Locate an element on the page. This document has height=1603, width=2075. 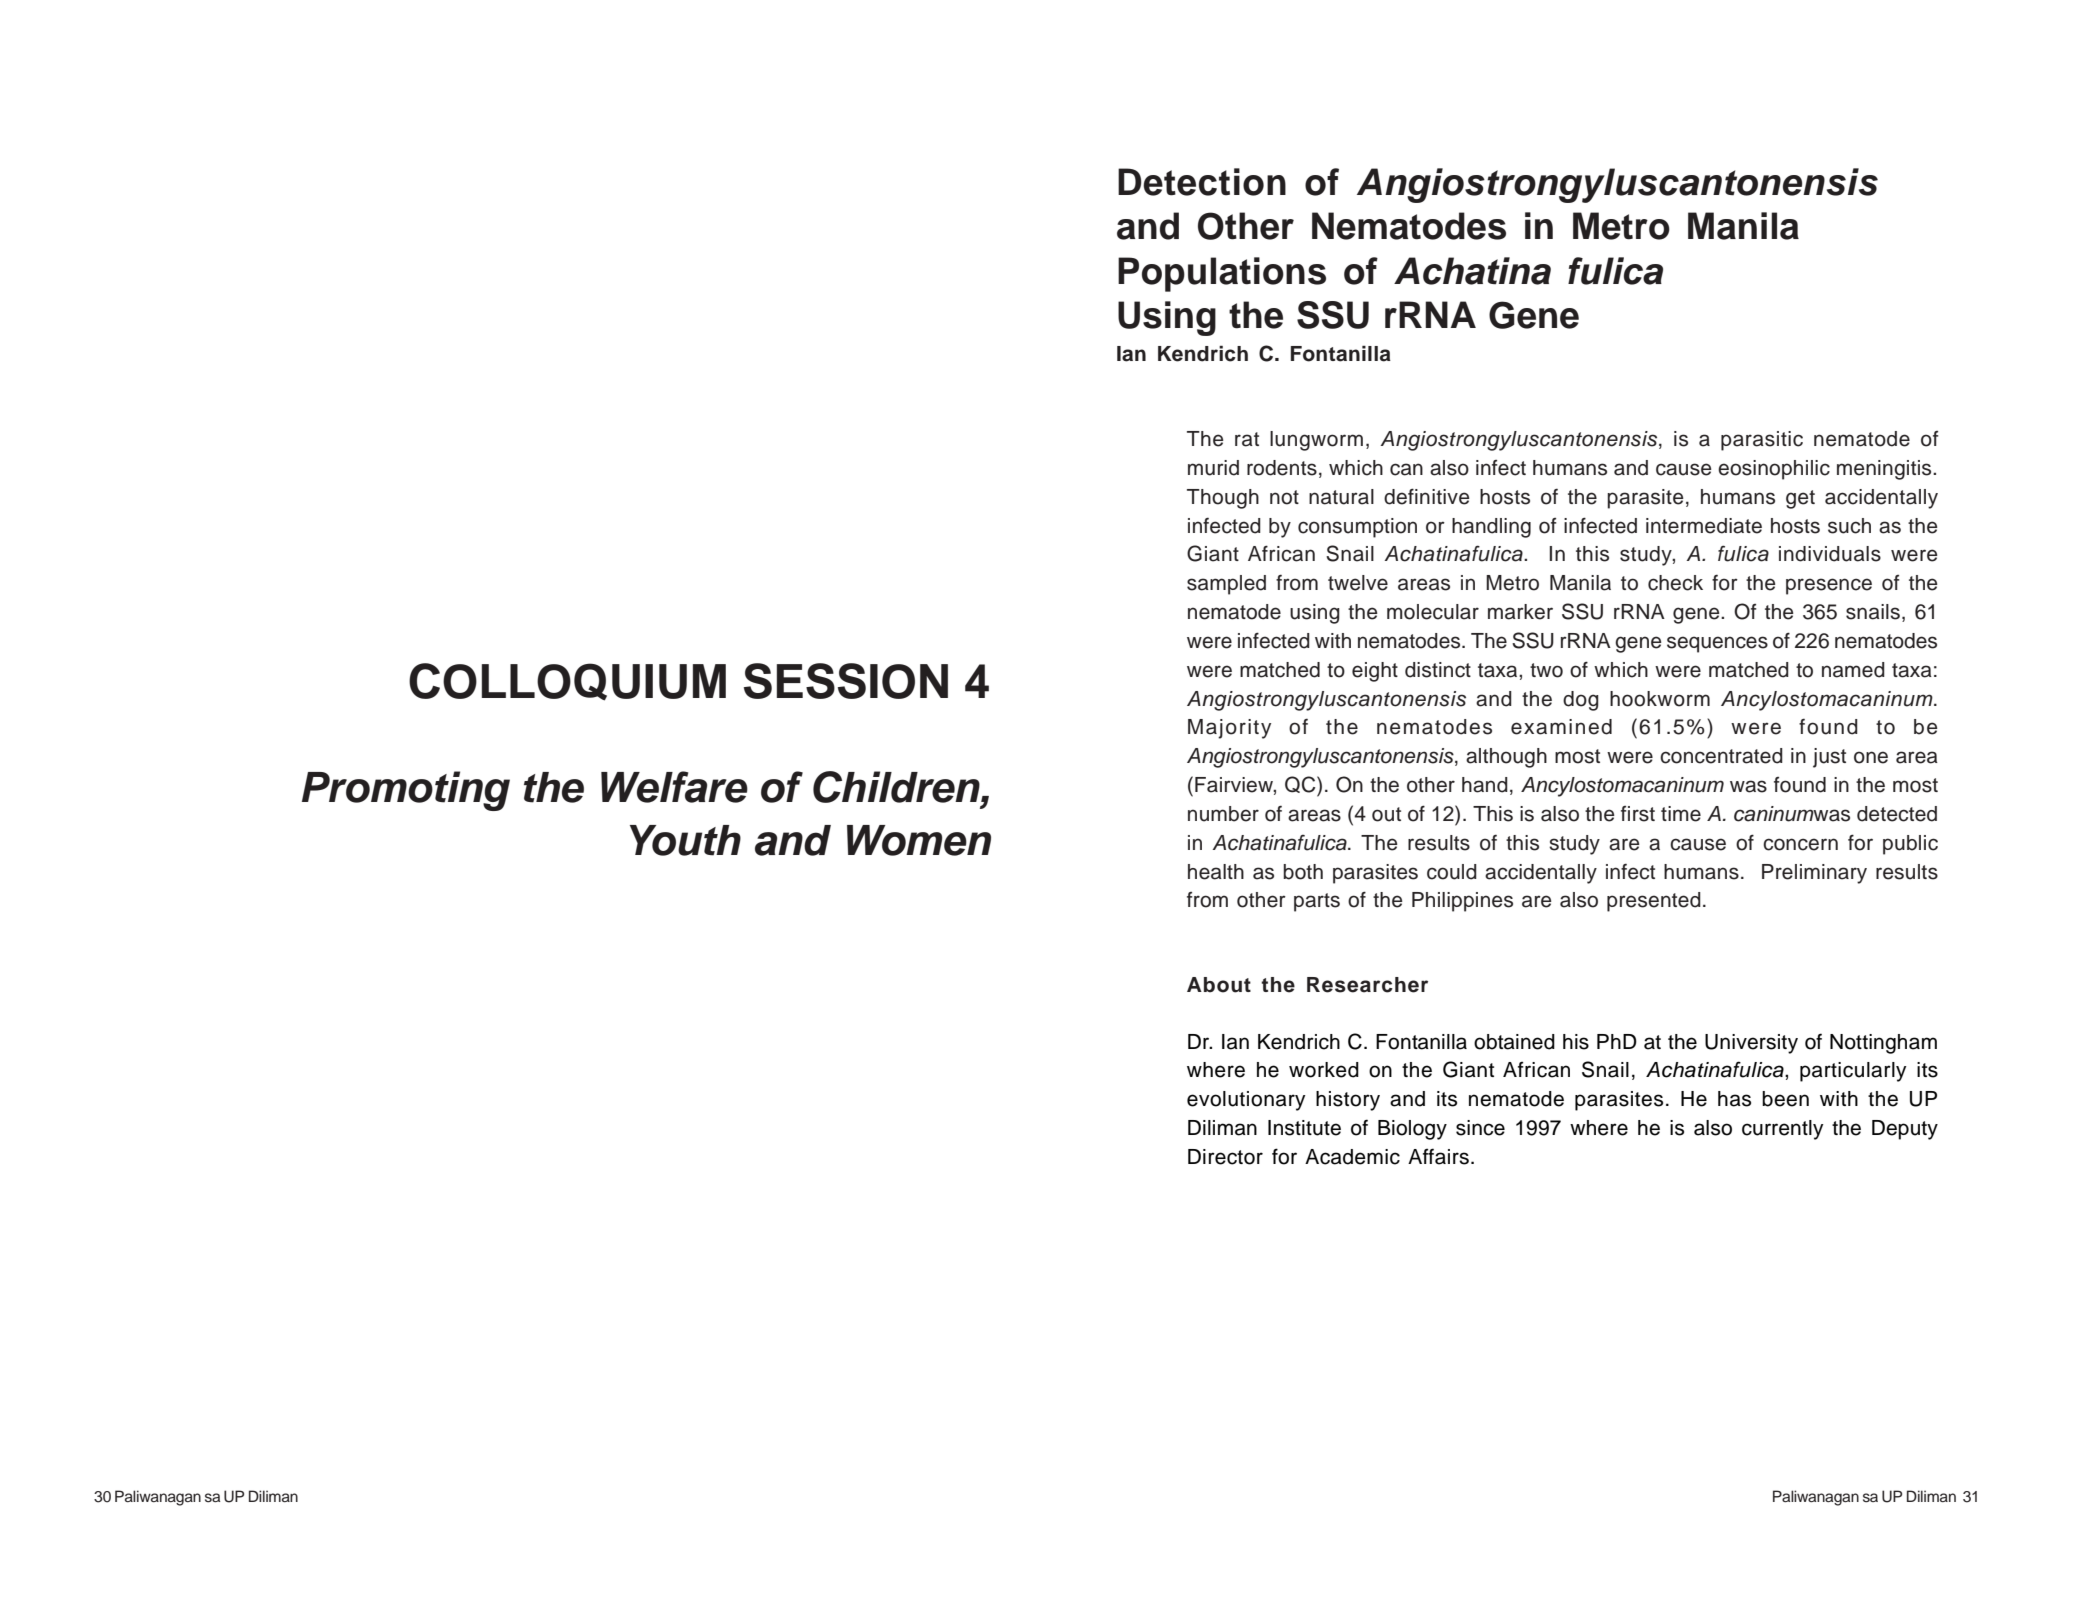
Youth is located at coordinates (685, 840).
